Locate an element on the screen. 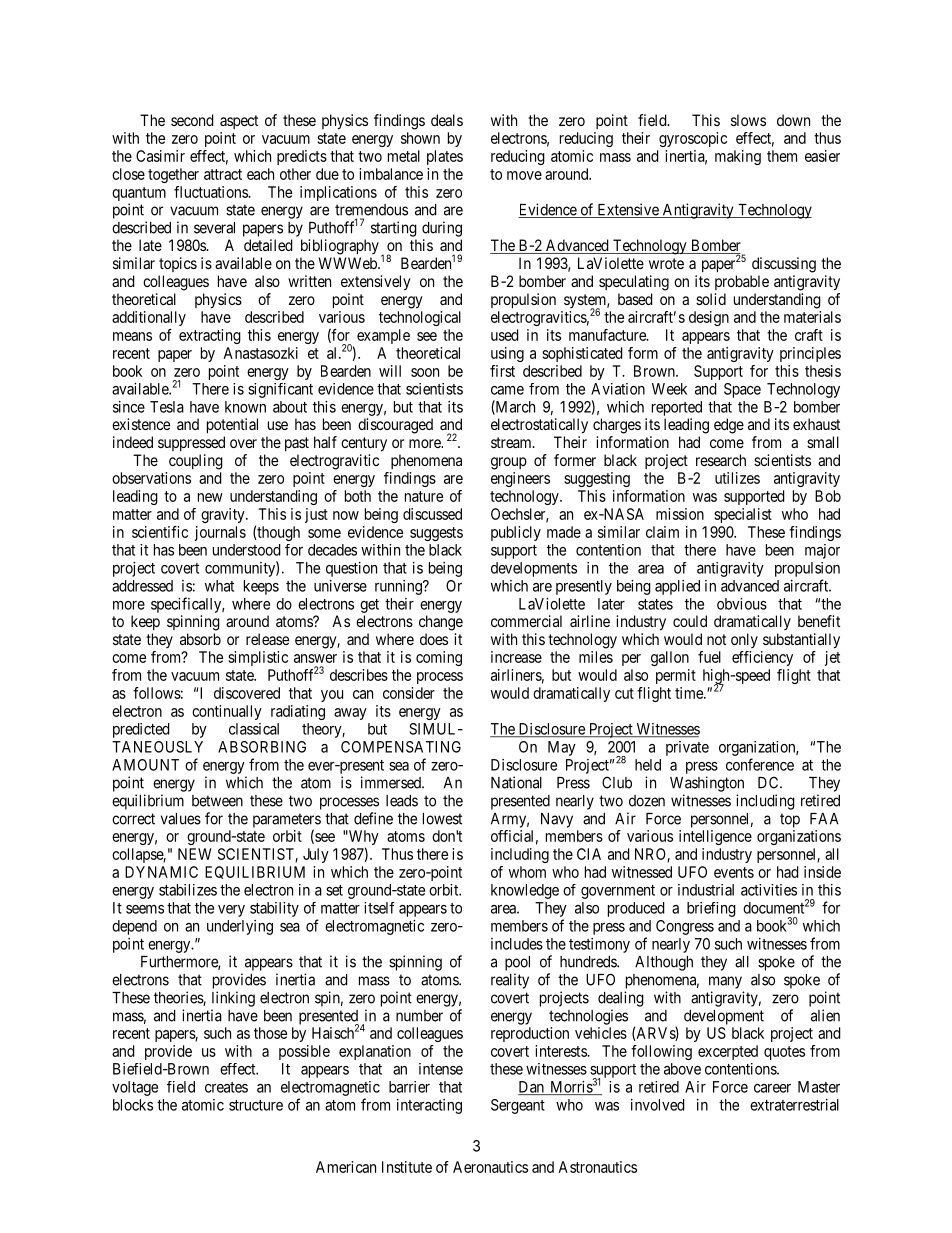 This screenshot has height=1233, width=952. Aeronautics is located at coordinates (490, 1167).
